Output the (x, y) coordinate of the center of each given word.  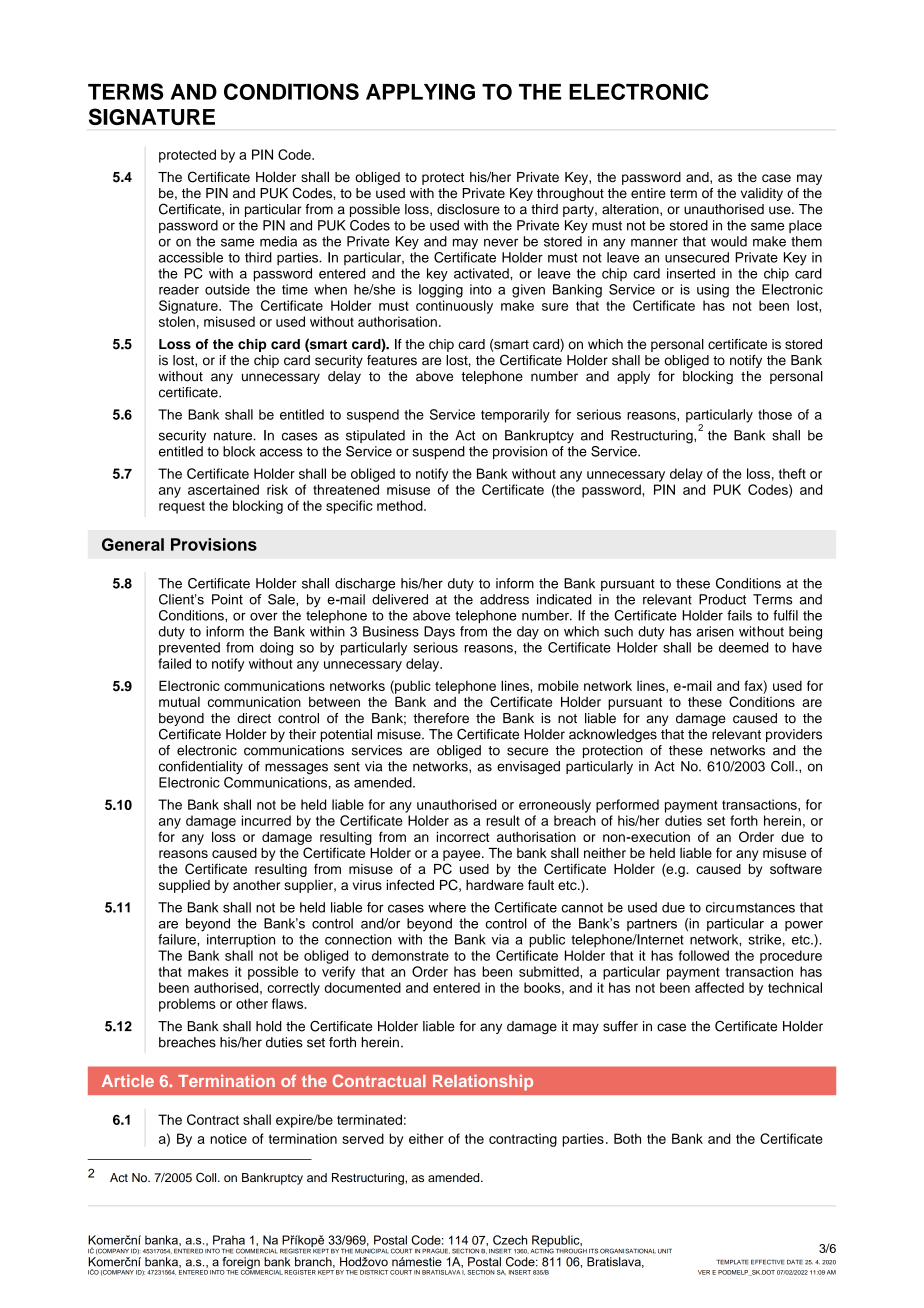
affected (719, 987)
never (501, 242)
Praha (229, 1240)
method (401, 505)
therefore (441, 718)
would (729, 241)
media (278, 241)
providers (794, 735)
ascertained (223, 489)
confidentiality (201, 767)
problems (187, 1005)
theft (792, 473)
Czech (510, 1240)
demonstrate (410, 955)
